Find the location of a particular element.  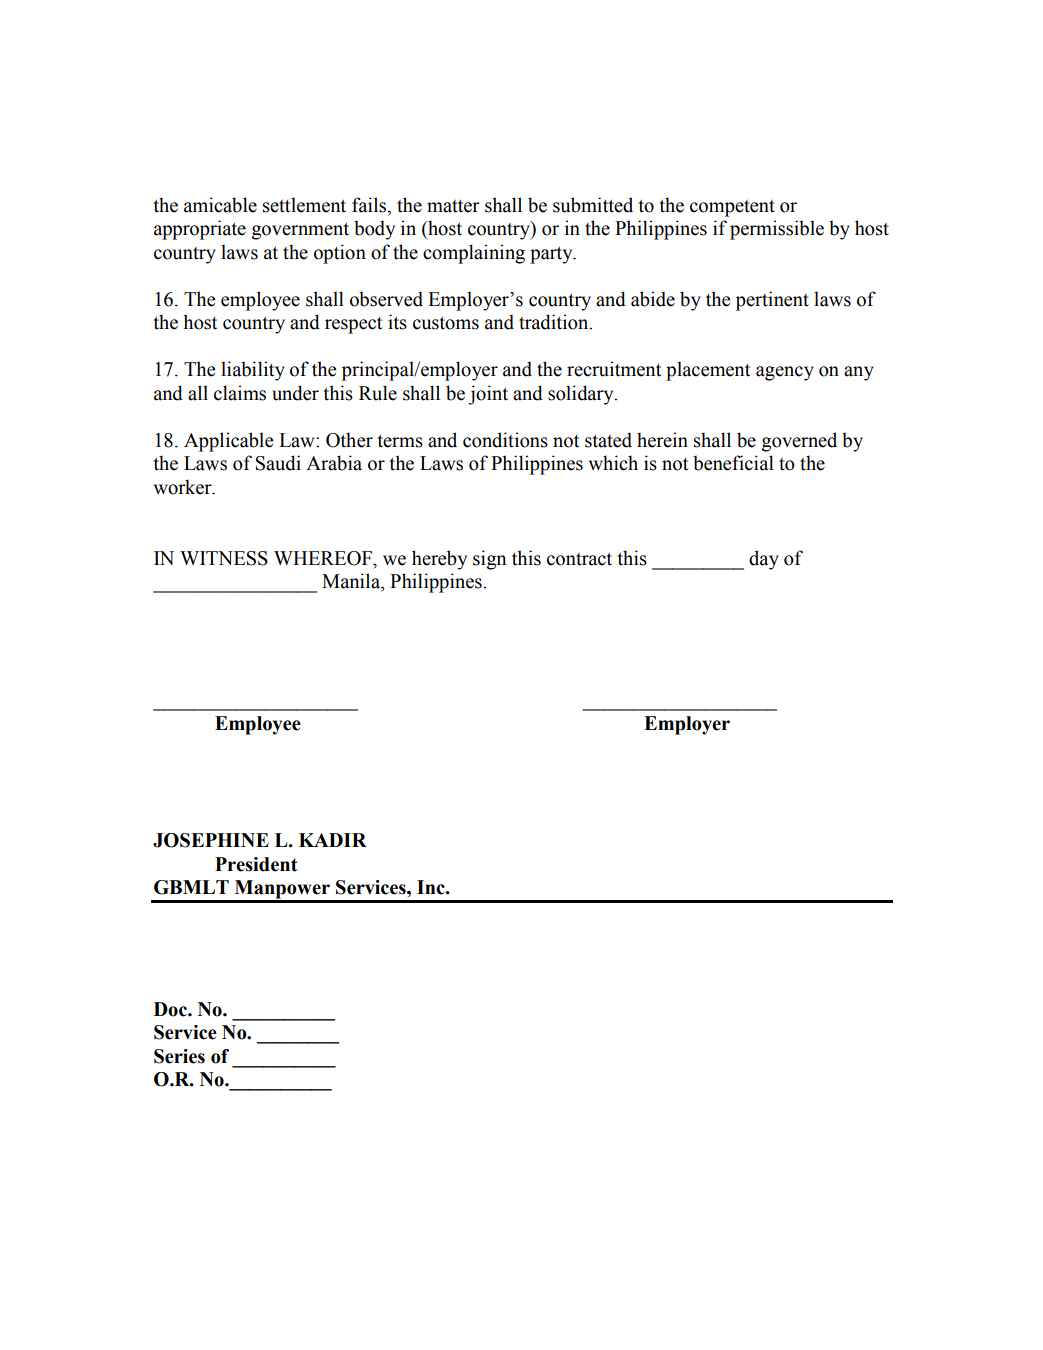

party is located at coordinates (552, 255).
